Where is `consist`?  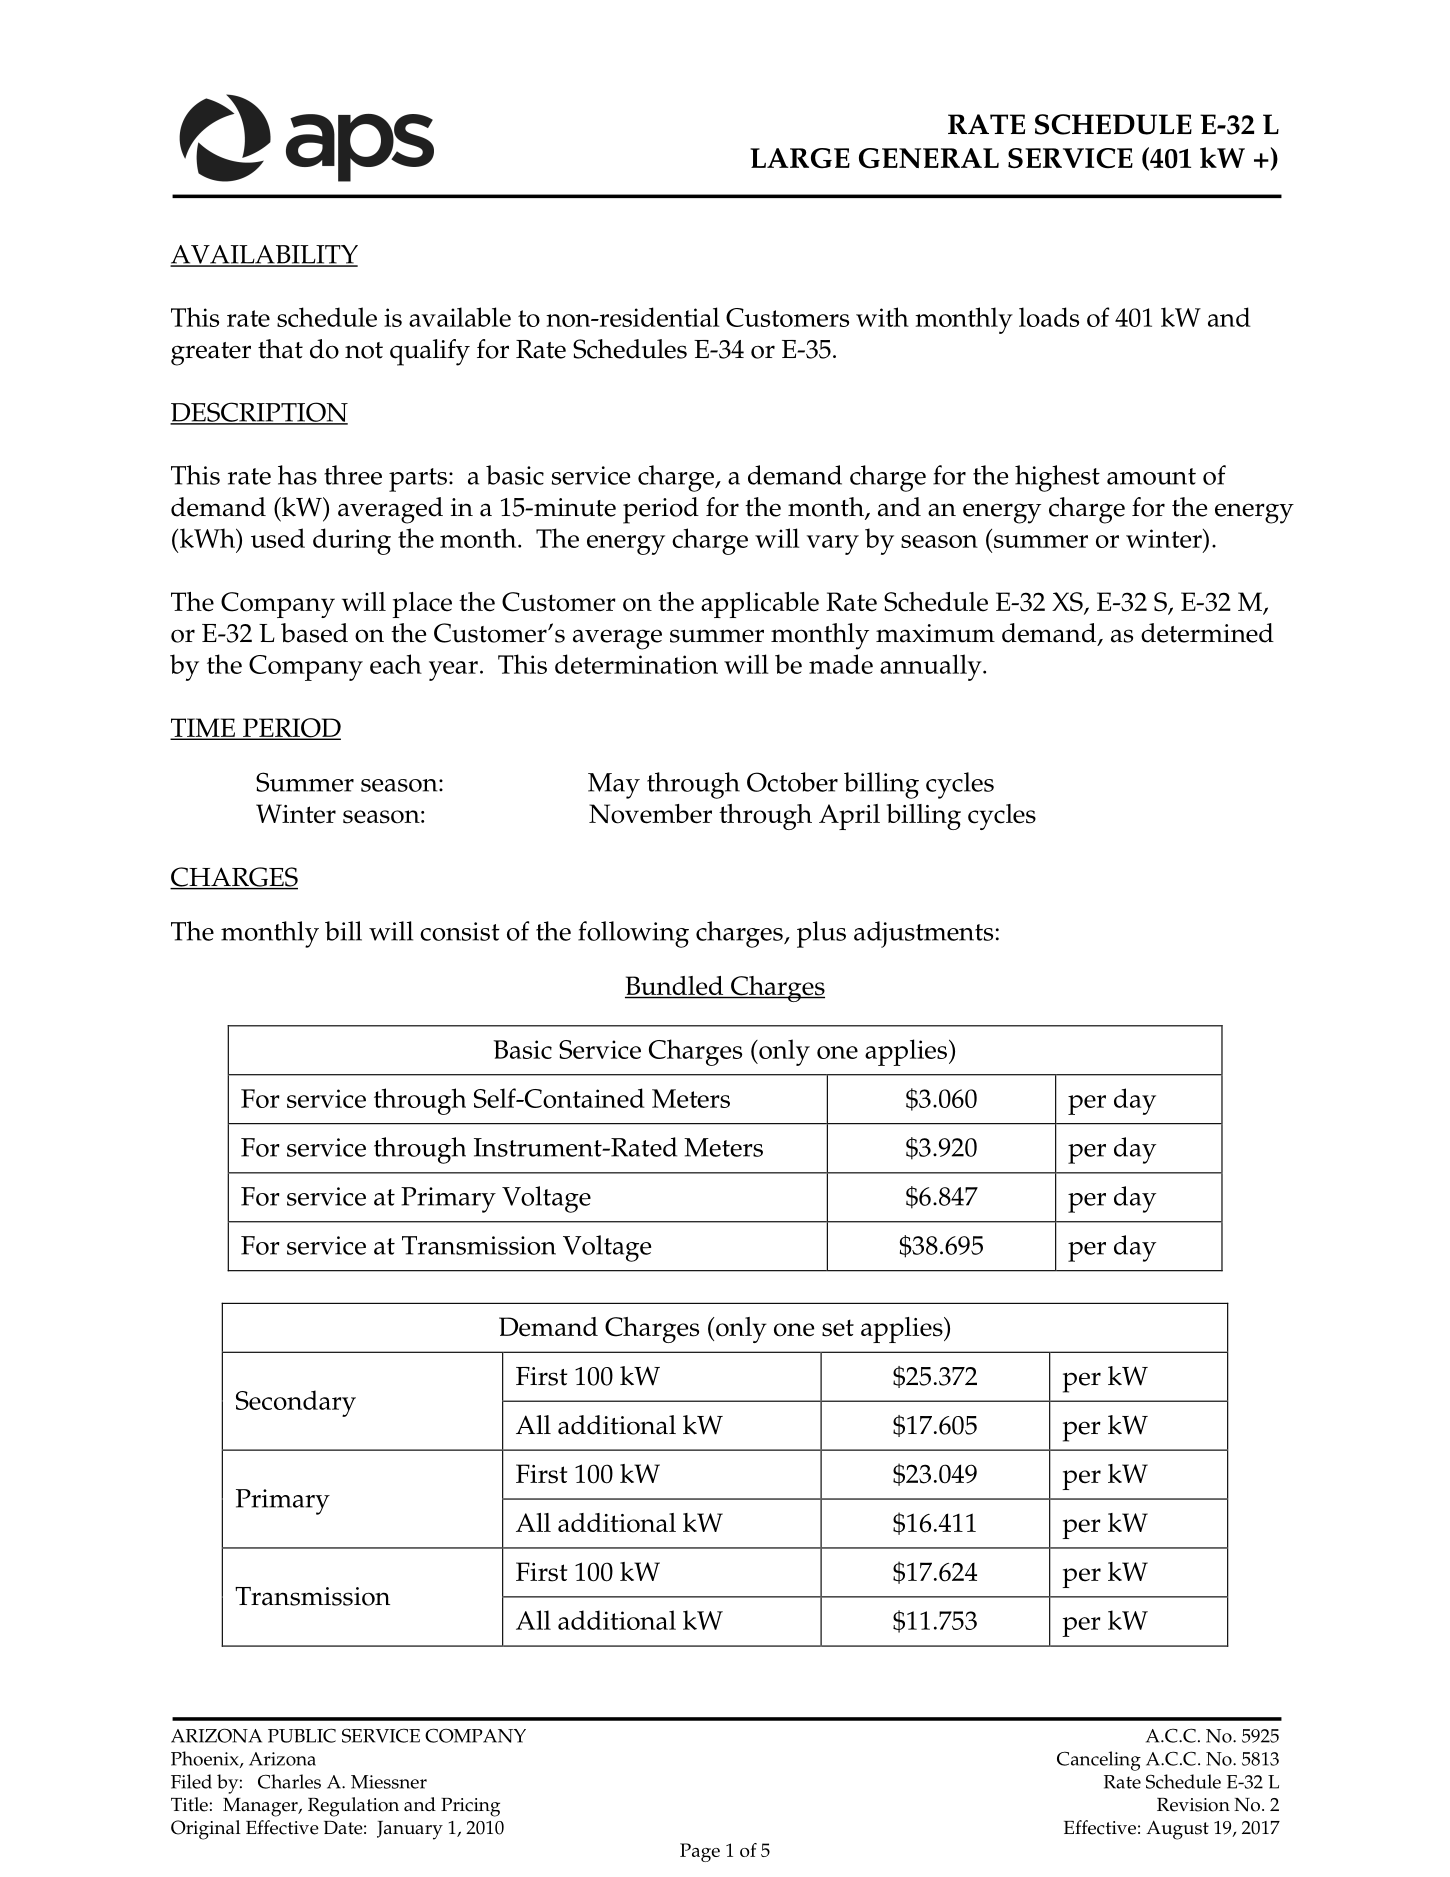
consist is located at coordinates (460, 931).
